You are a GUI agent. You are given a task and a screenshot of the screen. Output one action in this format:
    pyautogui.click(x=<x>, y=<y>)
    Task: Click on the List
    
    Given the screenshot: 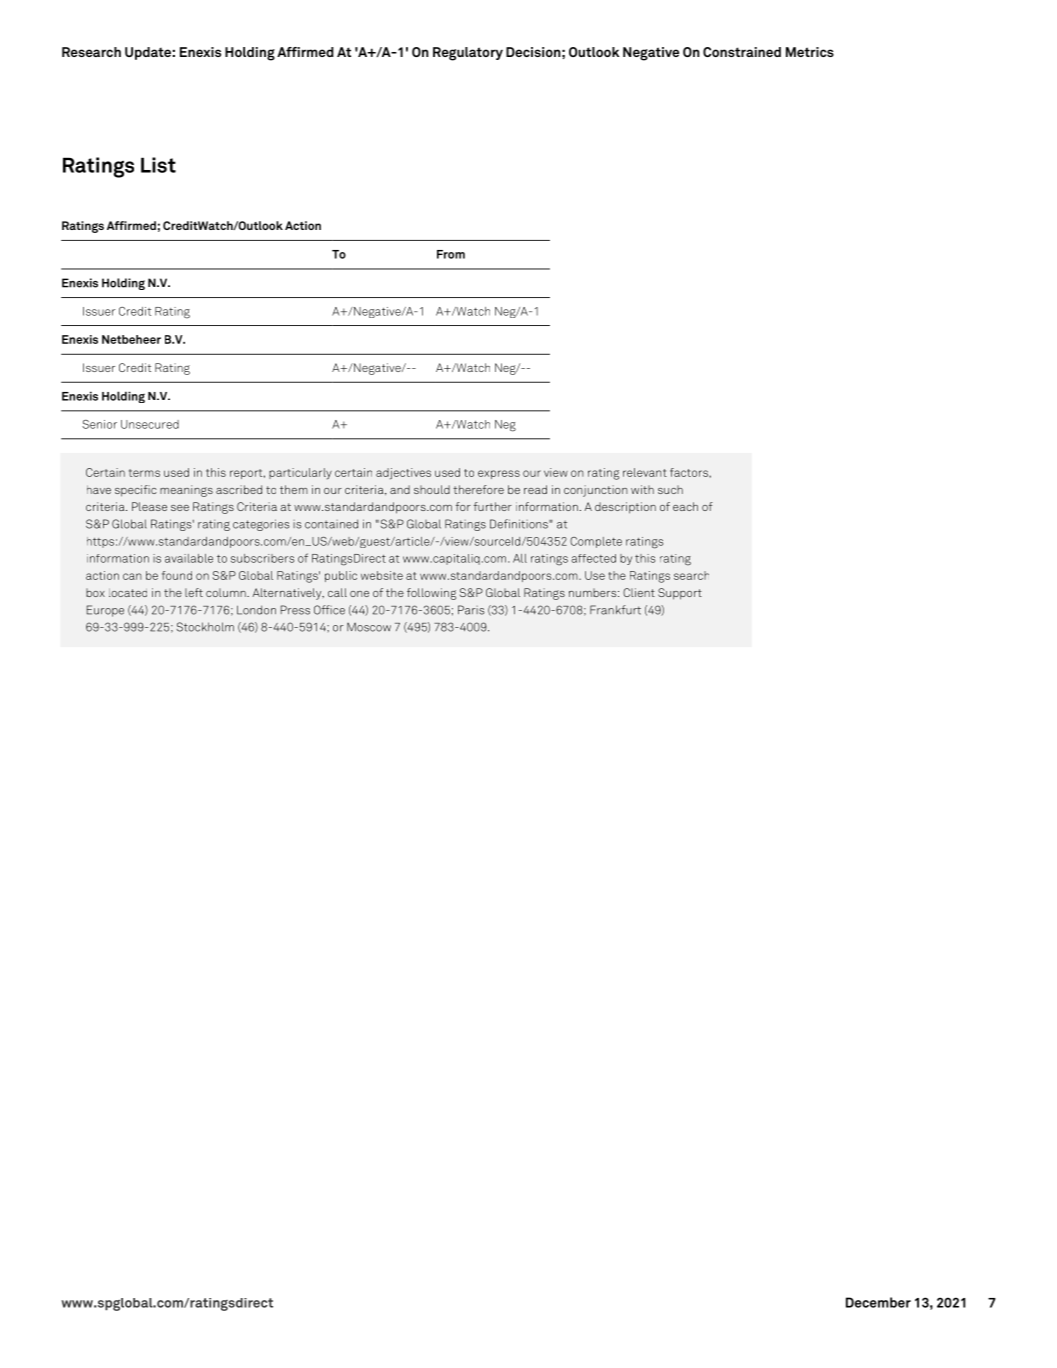 What is the action you would take?
    pyautogui.click(x=158, y=165)
